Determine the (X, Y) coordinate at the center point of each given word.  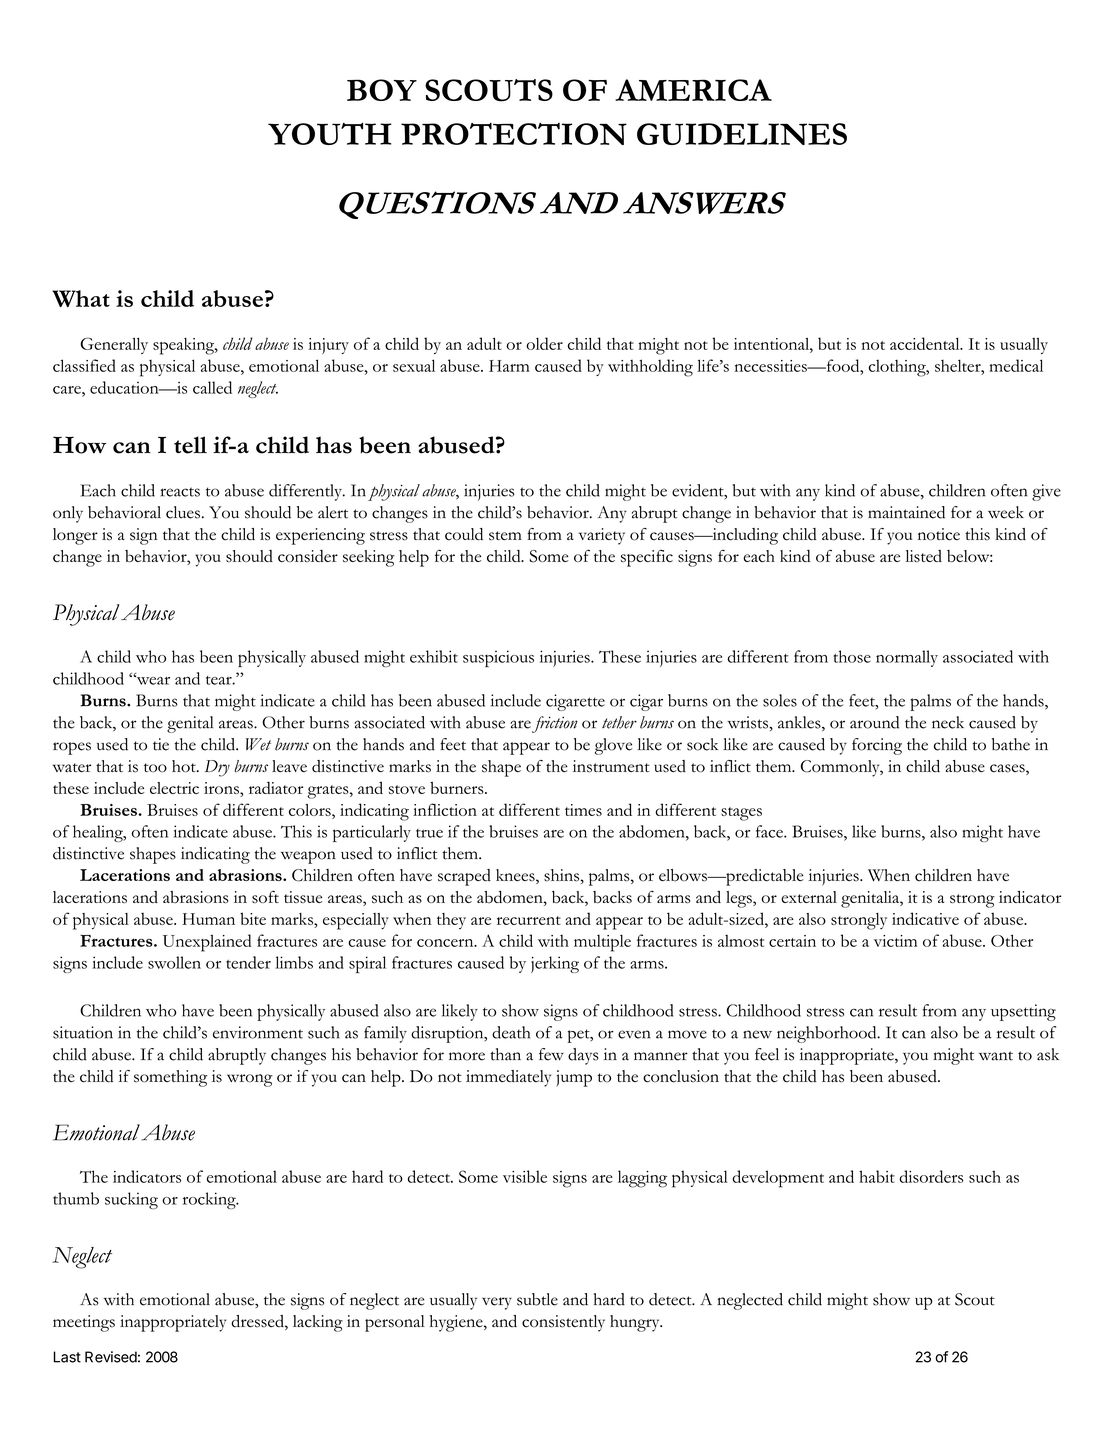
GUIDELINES (742, 134)
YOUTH (330, 133)
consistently (563, 1323)
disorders (931, 1176)
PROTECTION (514, 134)
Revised (111, 1357)
